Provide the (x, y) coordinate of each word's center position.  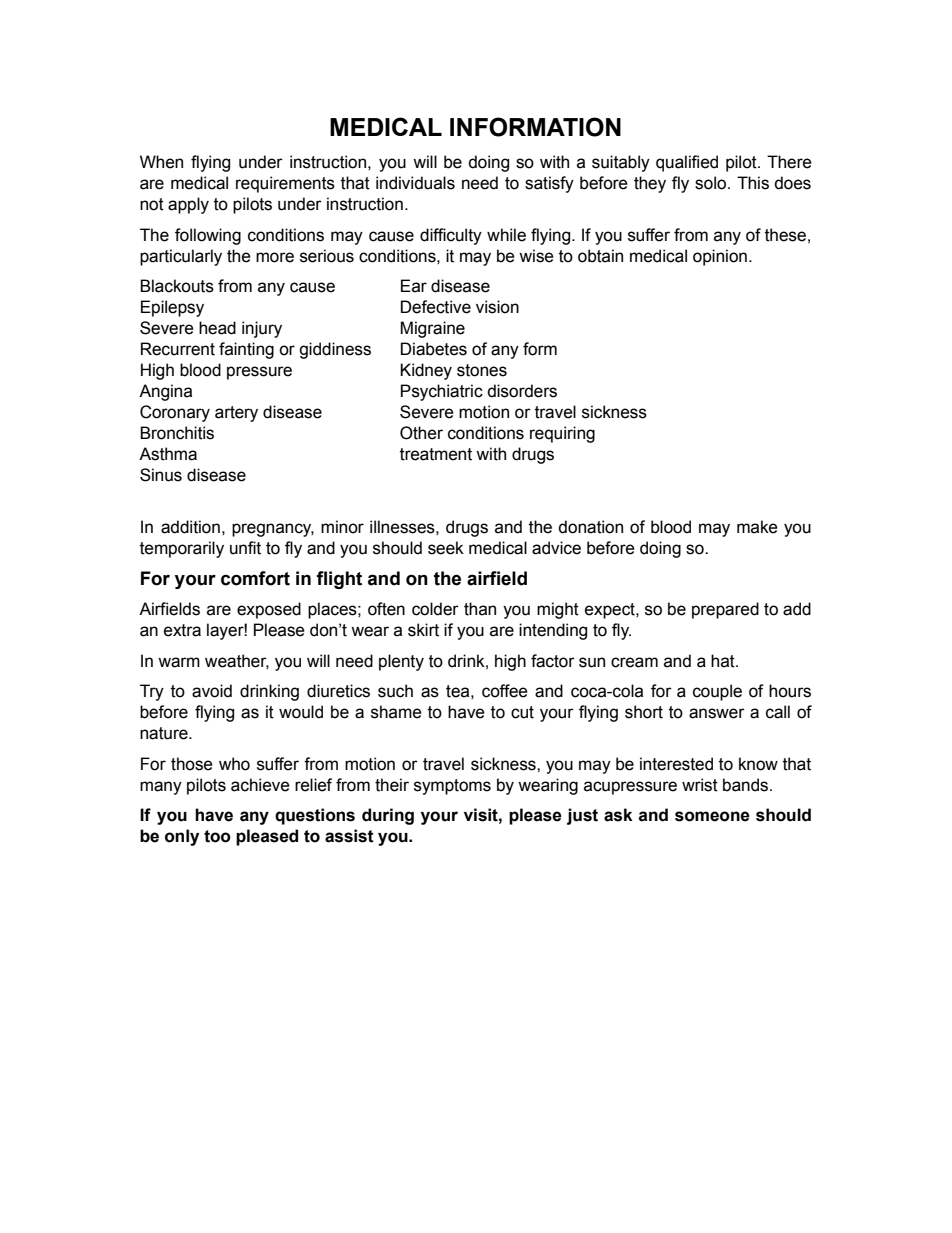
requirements (285, 184)
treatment (436, 454)
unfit (245, 548)
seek (446, 548)
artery (236, 414)
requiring (562, 434)
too (217, 836)
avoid (212, 691)
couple (717, 692)
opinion (720, 257)
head (217, 328)
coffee (505, 691)
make (757, 527)
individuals (415, 183)
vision (497, 307)
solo (712, 183)
